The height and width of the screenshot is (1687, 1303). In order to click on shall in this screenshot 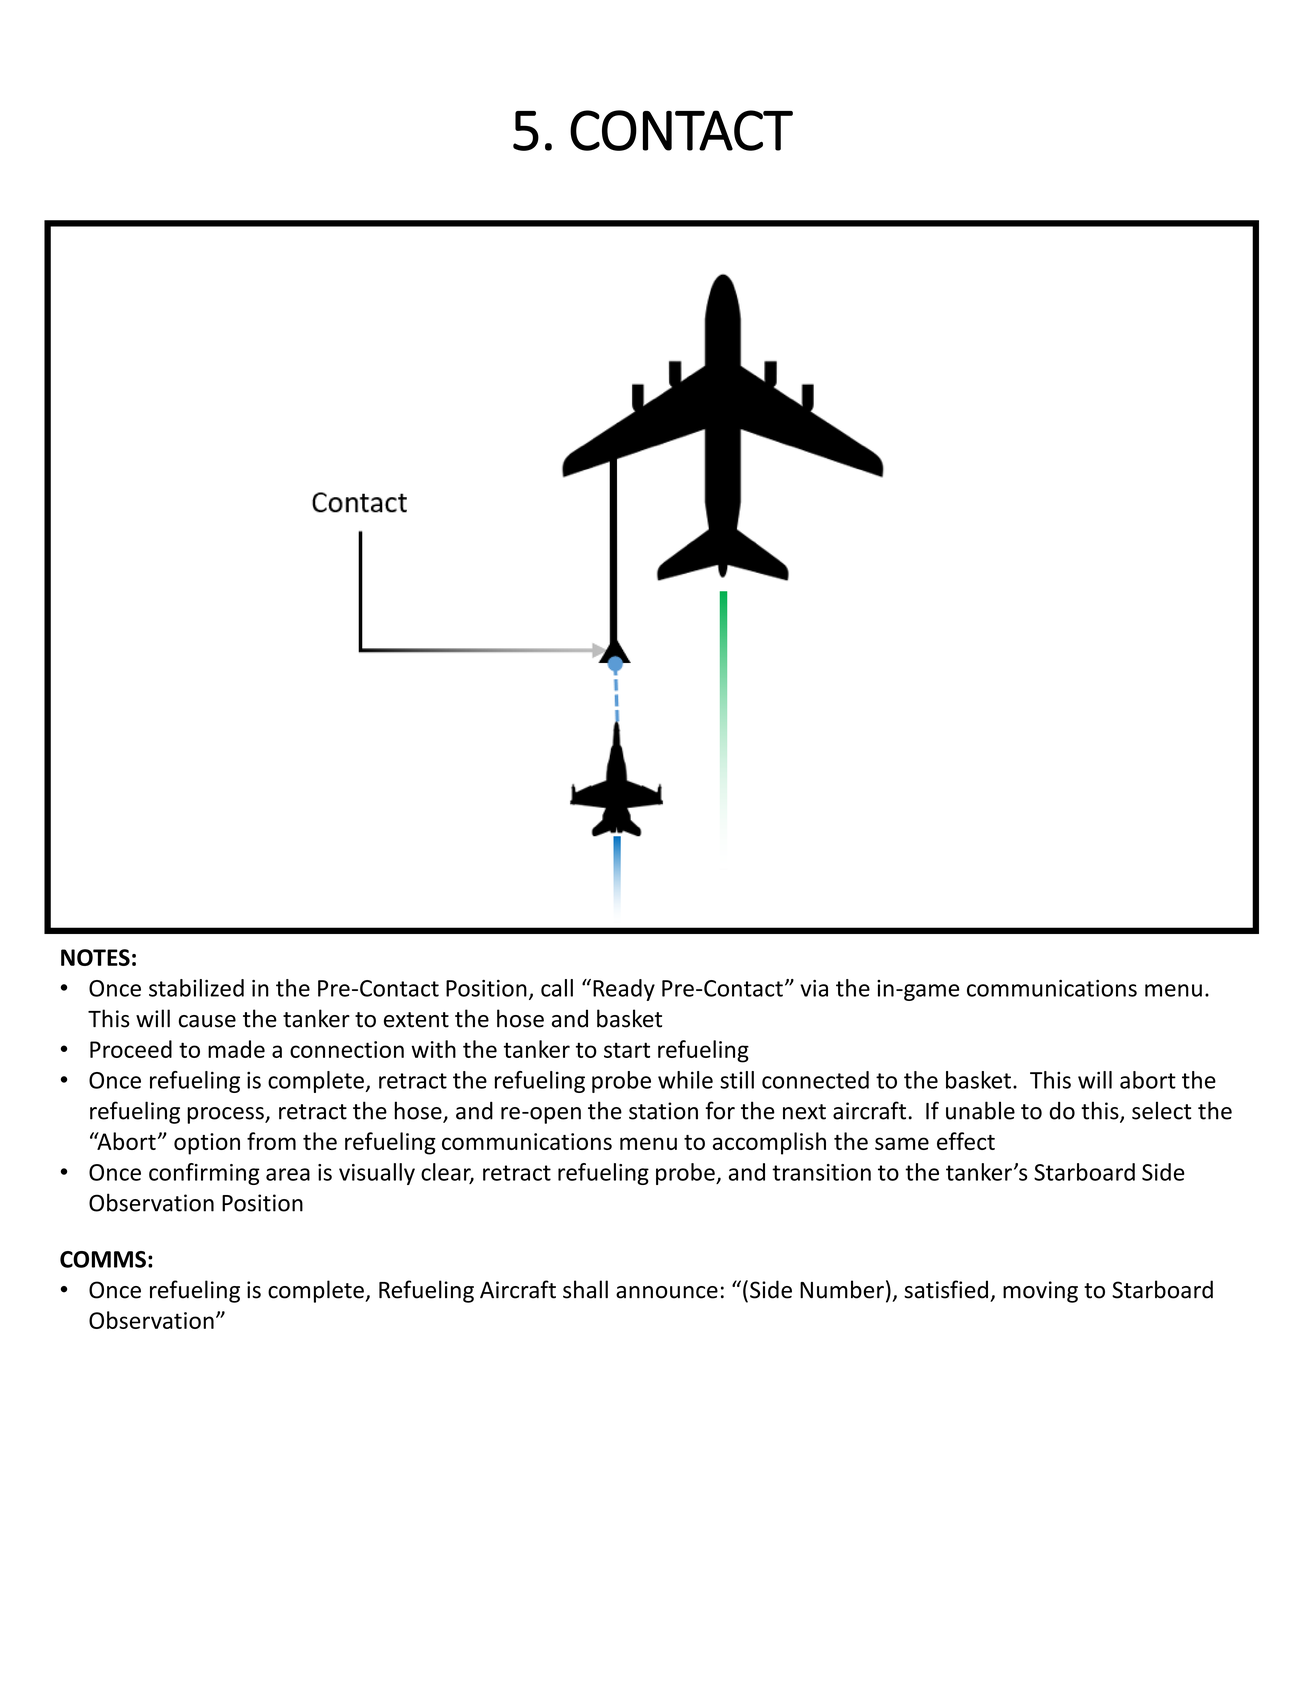, I will do `click(585, 1289)`.
